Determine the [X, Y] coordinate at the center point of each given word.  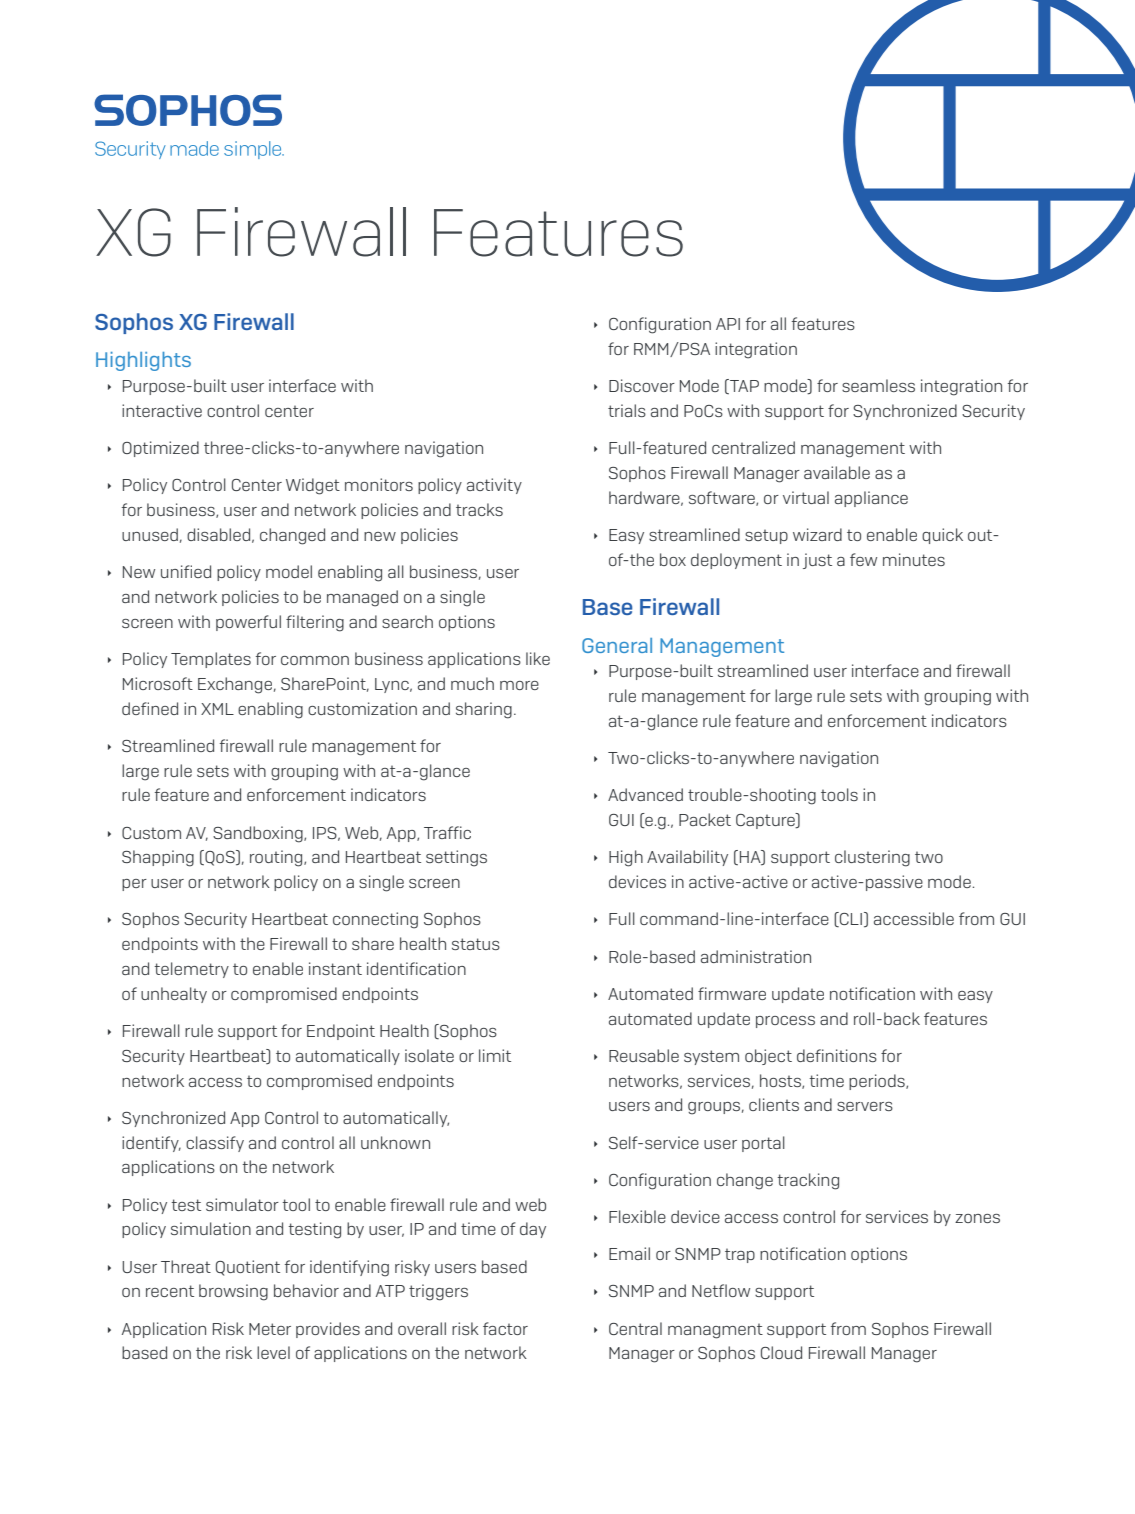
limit [495, 1055]
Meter [270, 1329]
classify [215, 1144]
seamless [878, 385]
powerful [248, 623]
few [863, 559]
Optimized [160, 449]
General [617, 645]
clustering [872, 858]
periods [878, 1082]
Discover [642, 385]
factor [505, 1328]
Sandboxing [259, 834]
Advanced [645, 794]
